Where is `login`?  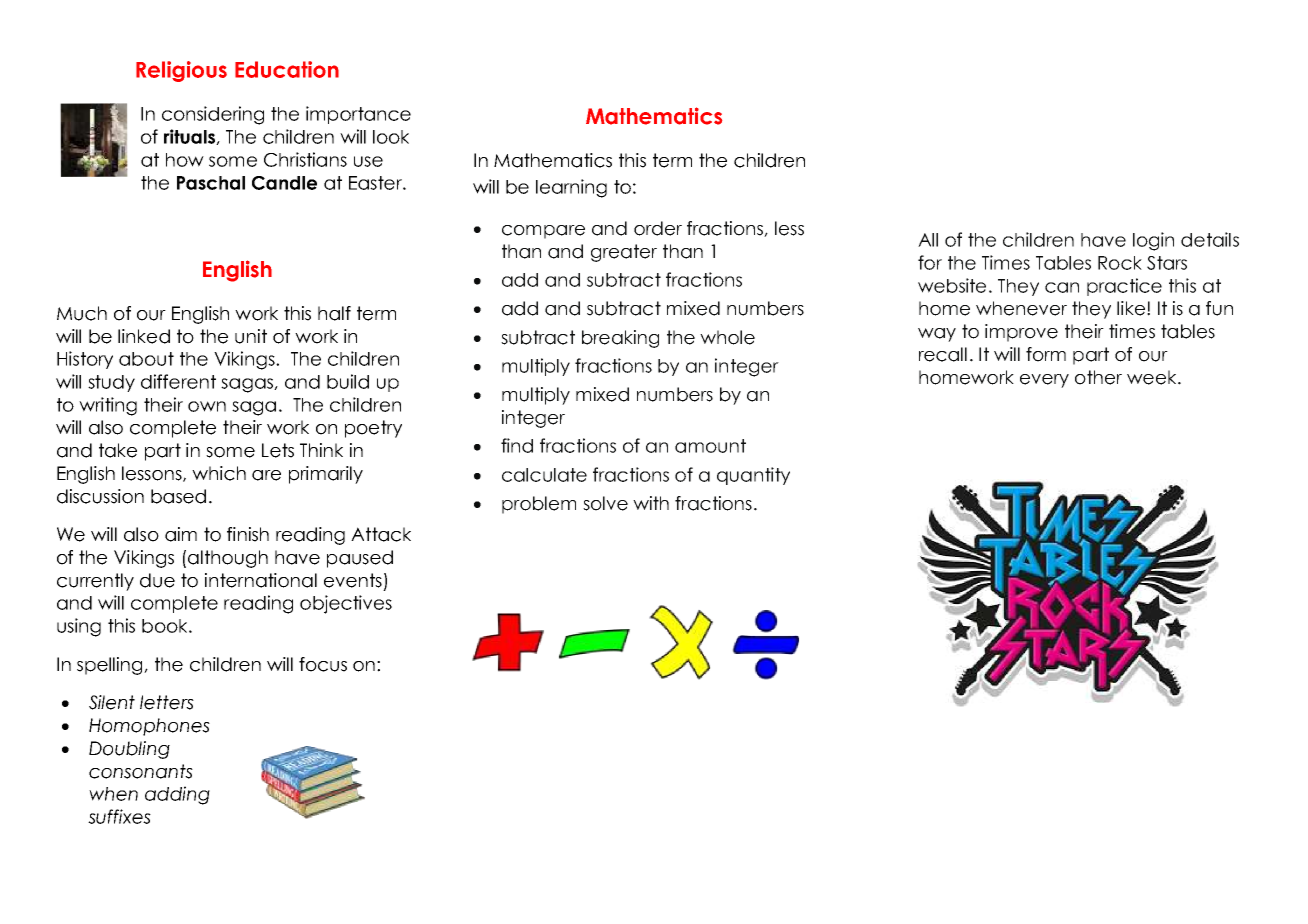 login is located at coordinates (1153, 241).
